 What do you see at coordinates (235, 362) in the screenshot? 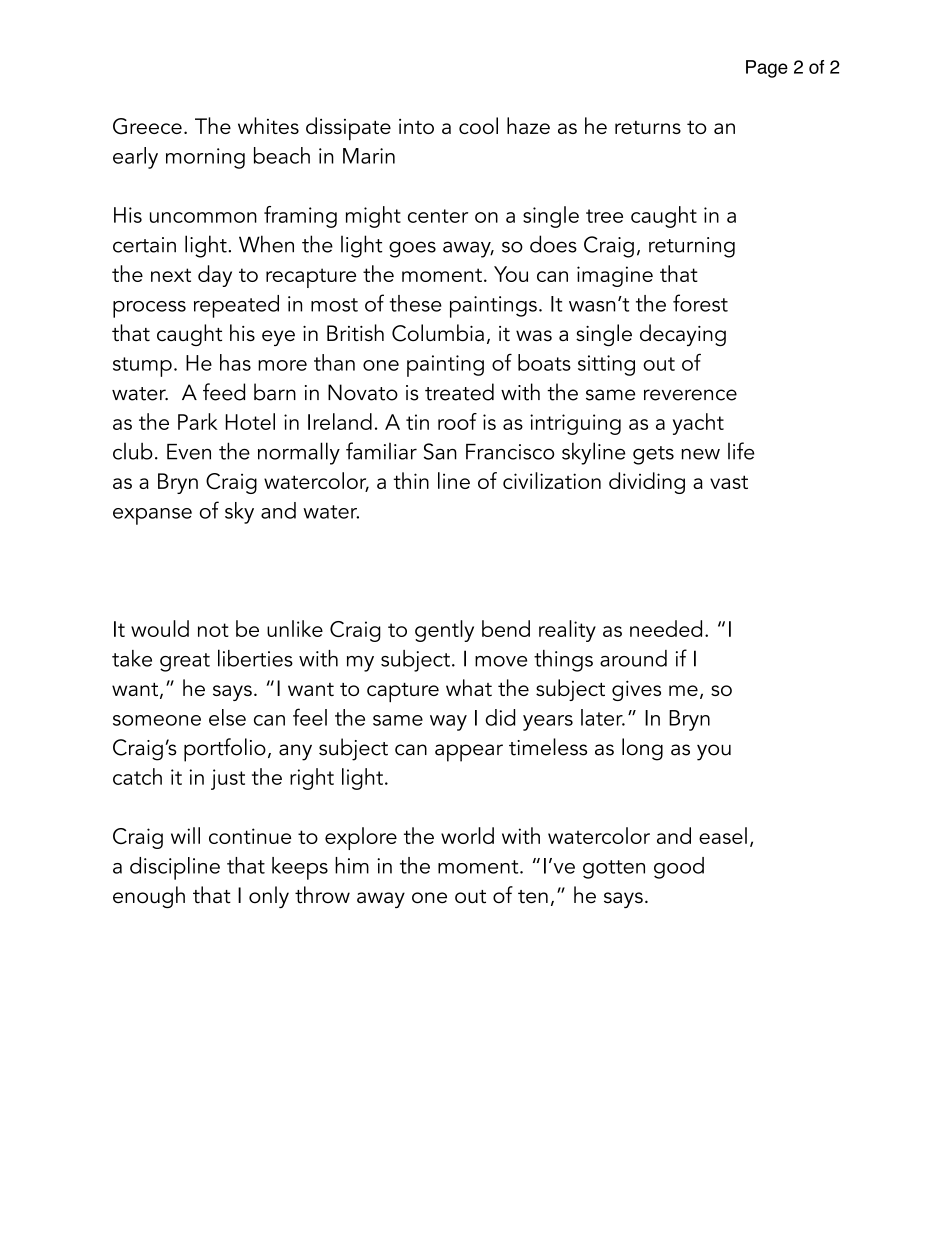
I see `has` at bounding box center [235, 362].
